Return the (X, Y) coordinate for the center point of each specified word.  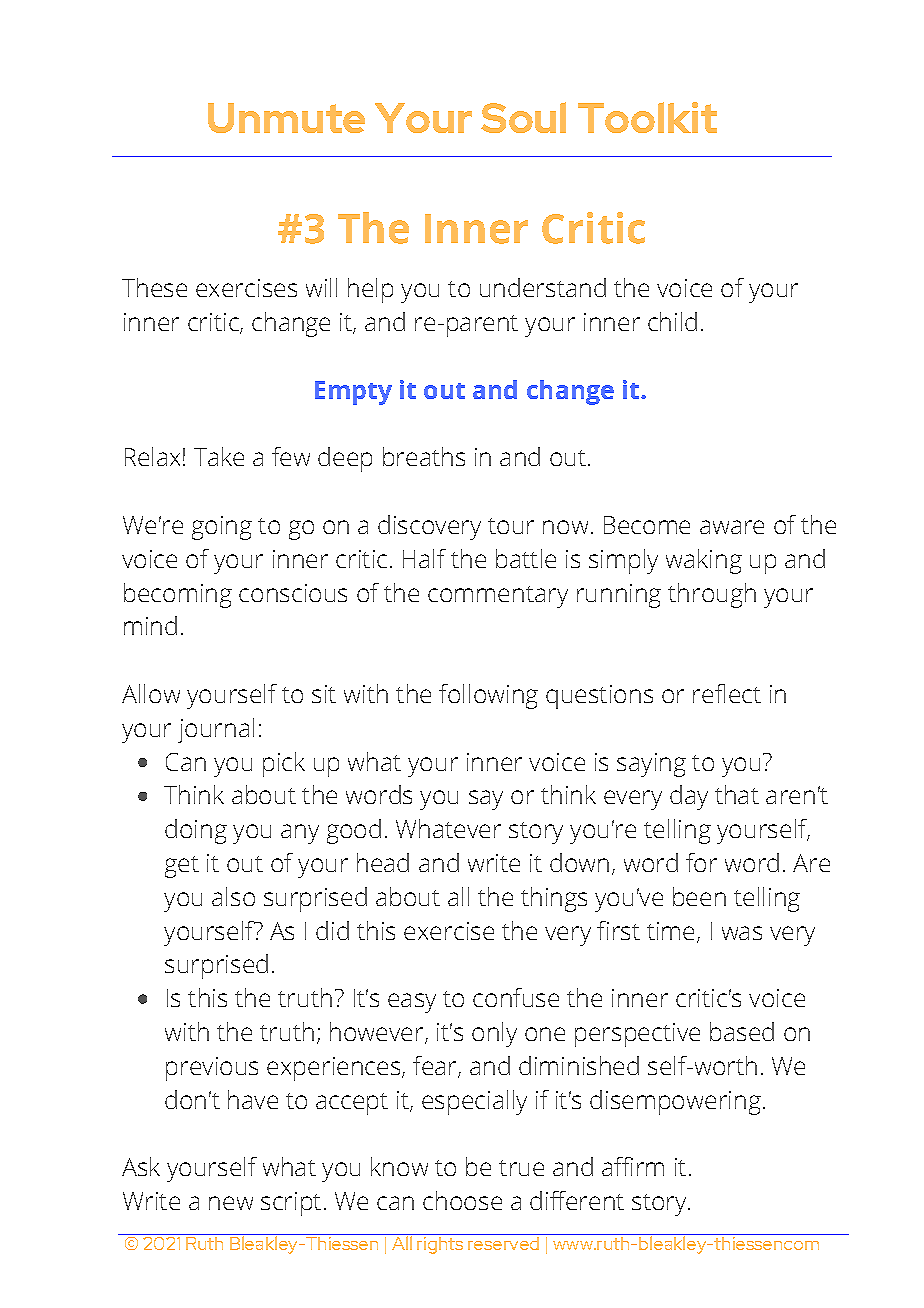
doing (196, 831)
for (701, 862)
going (222, 528)
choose (462, 1200)
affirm (633, 1166)
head (383, 862)
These (154, 287)
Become (647, 525)
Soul (523, 117)
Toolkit (647, 117)
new (231, 1203)
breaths (424, 456)
